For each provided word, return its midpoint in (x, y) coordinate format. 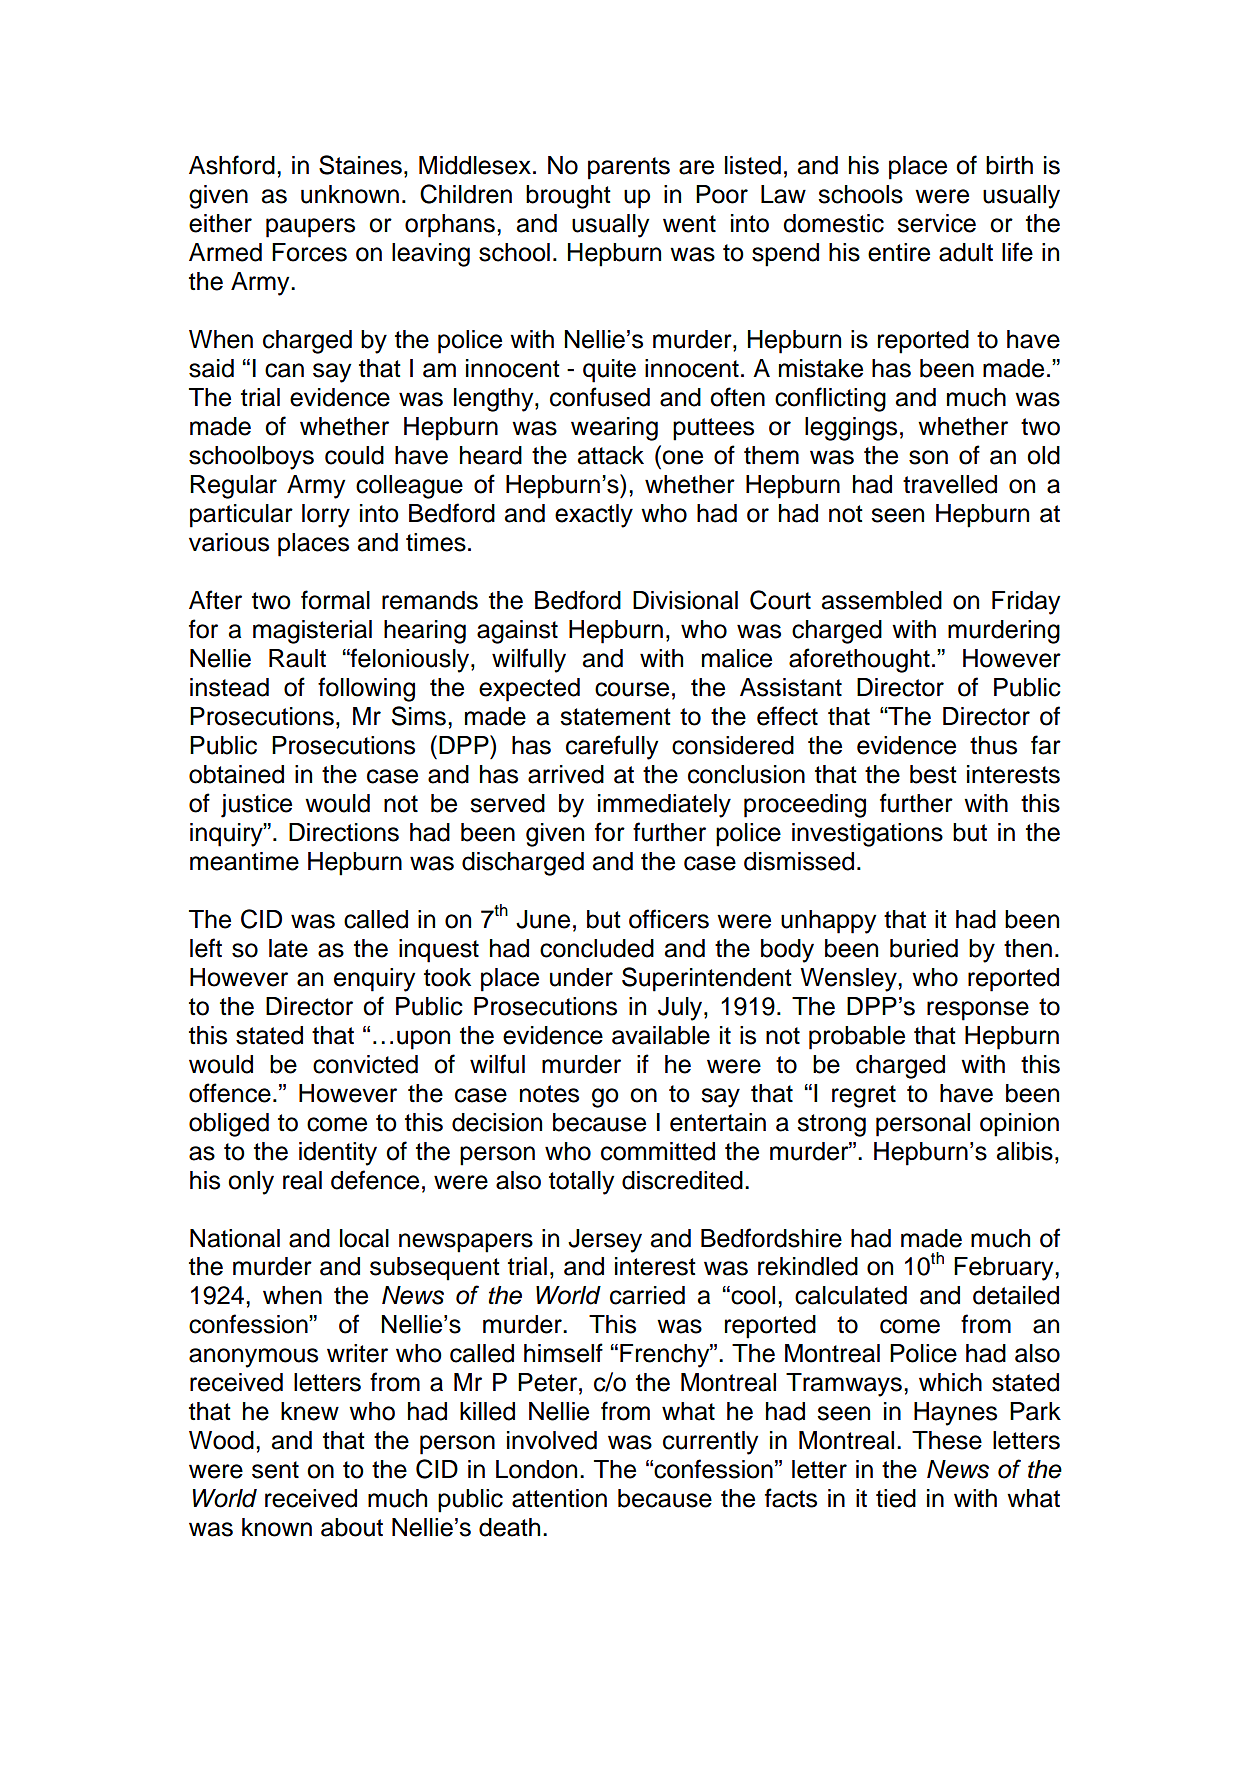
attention (559, 1498)
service (936, 223)
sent (275, 1470)
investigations (867, 835)
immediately (664, 806)
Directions (344, 832)
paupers (310, 228)
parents (629, 168)
